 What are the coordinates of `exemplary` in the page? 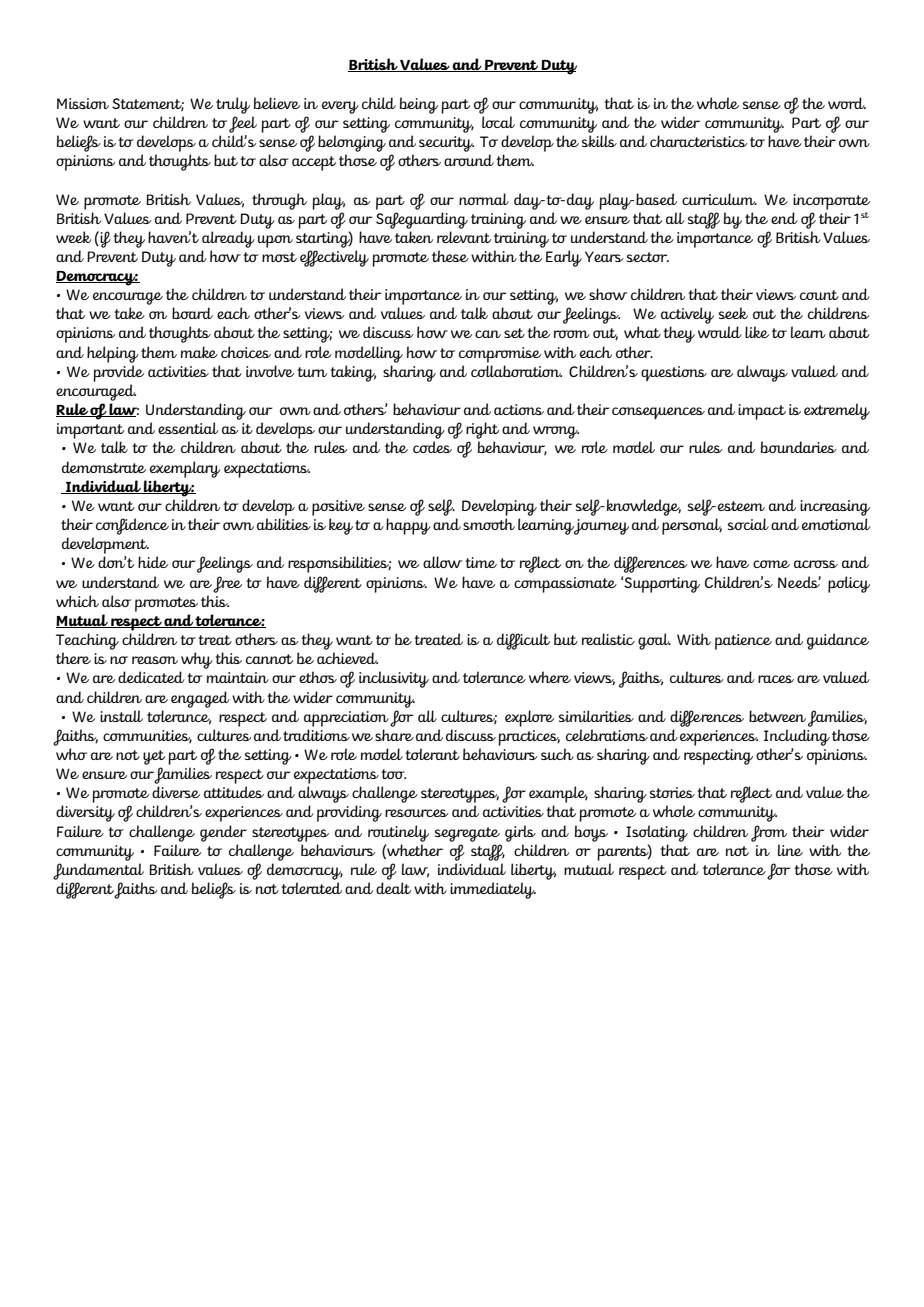 It's located at (185, 469).
